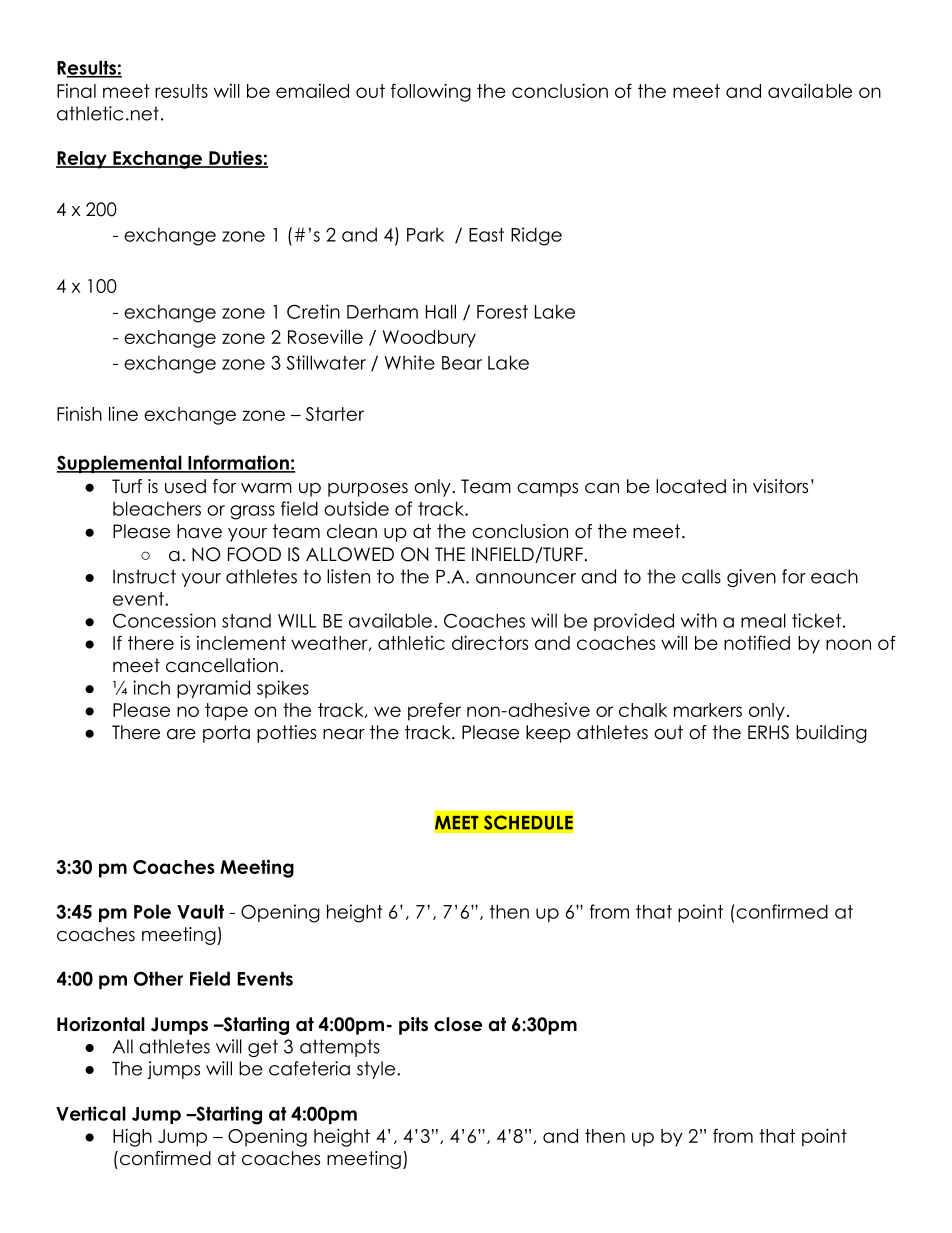  I want to click on following, so click(431, 92).
